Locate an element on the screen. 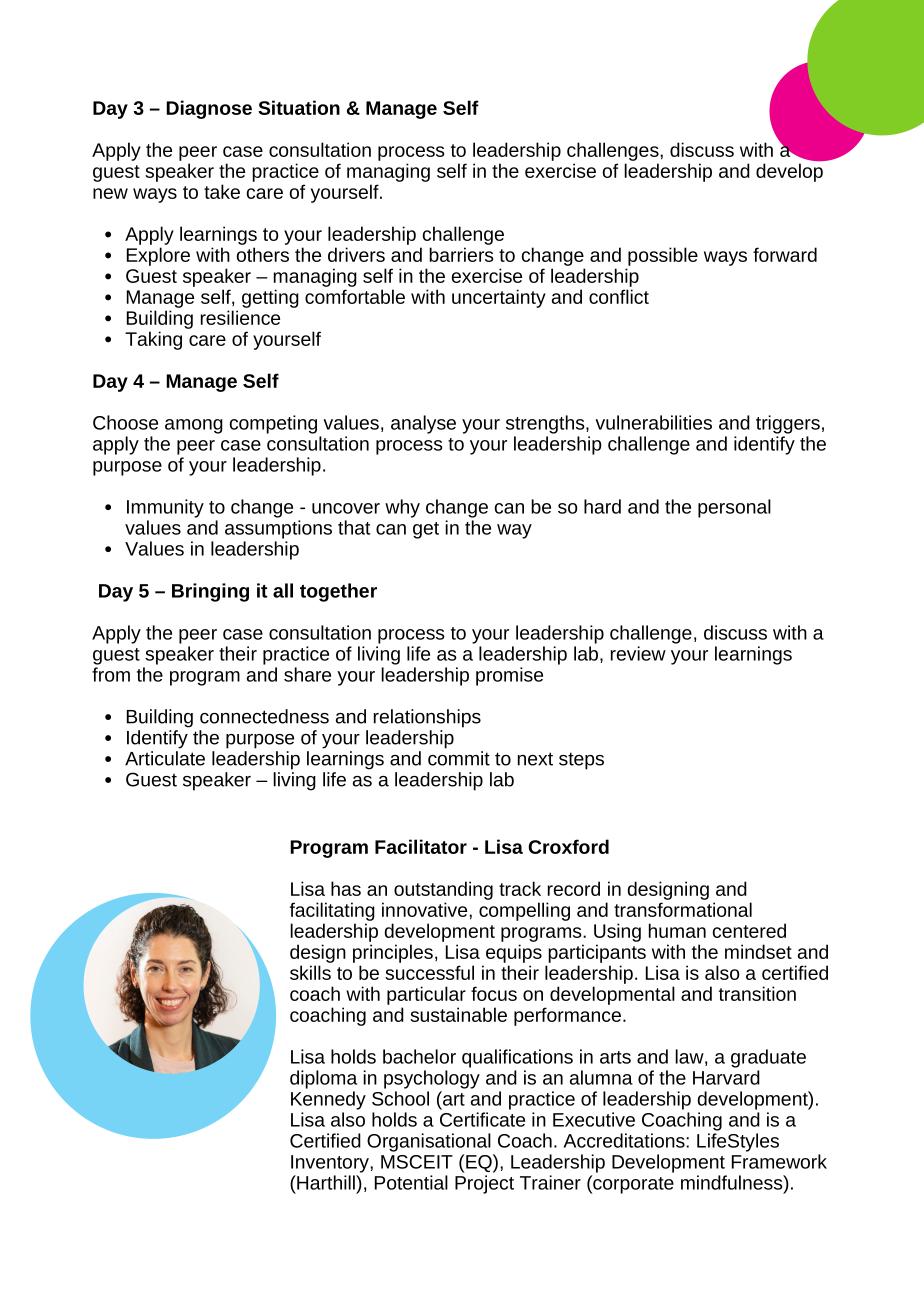 This screenshot has width=924, height=1308. Bringing is located at coordinates (210, 592).
